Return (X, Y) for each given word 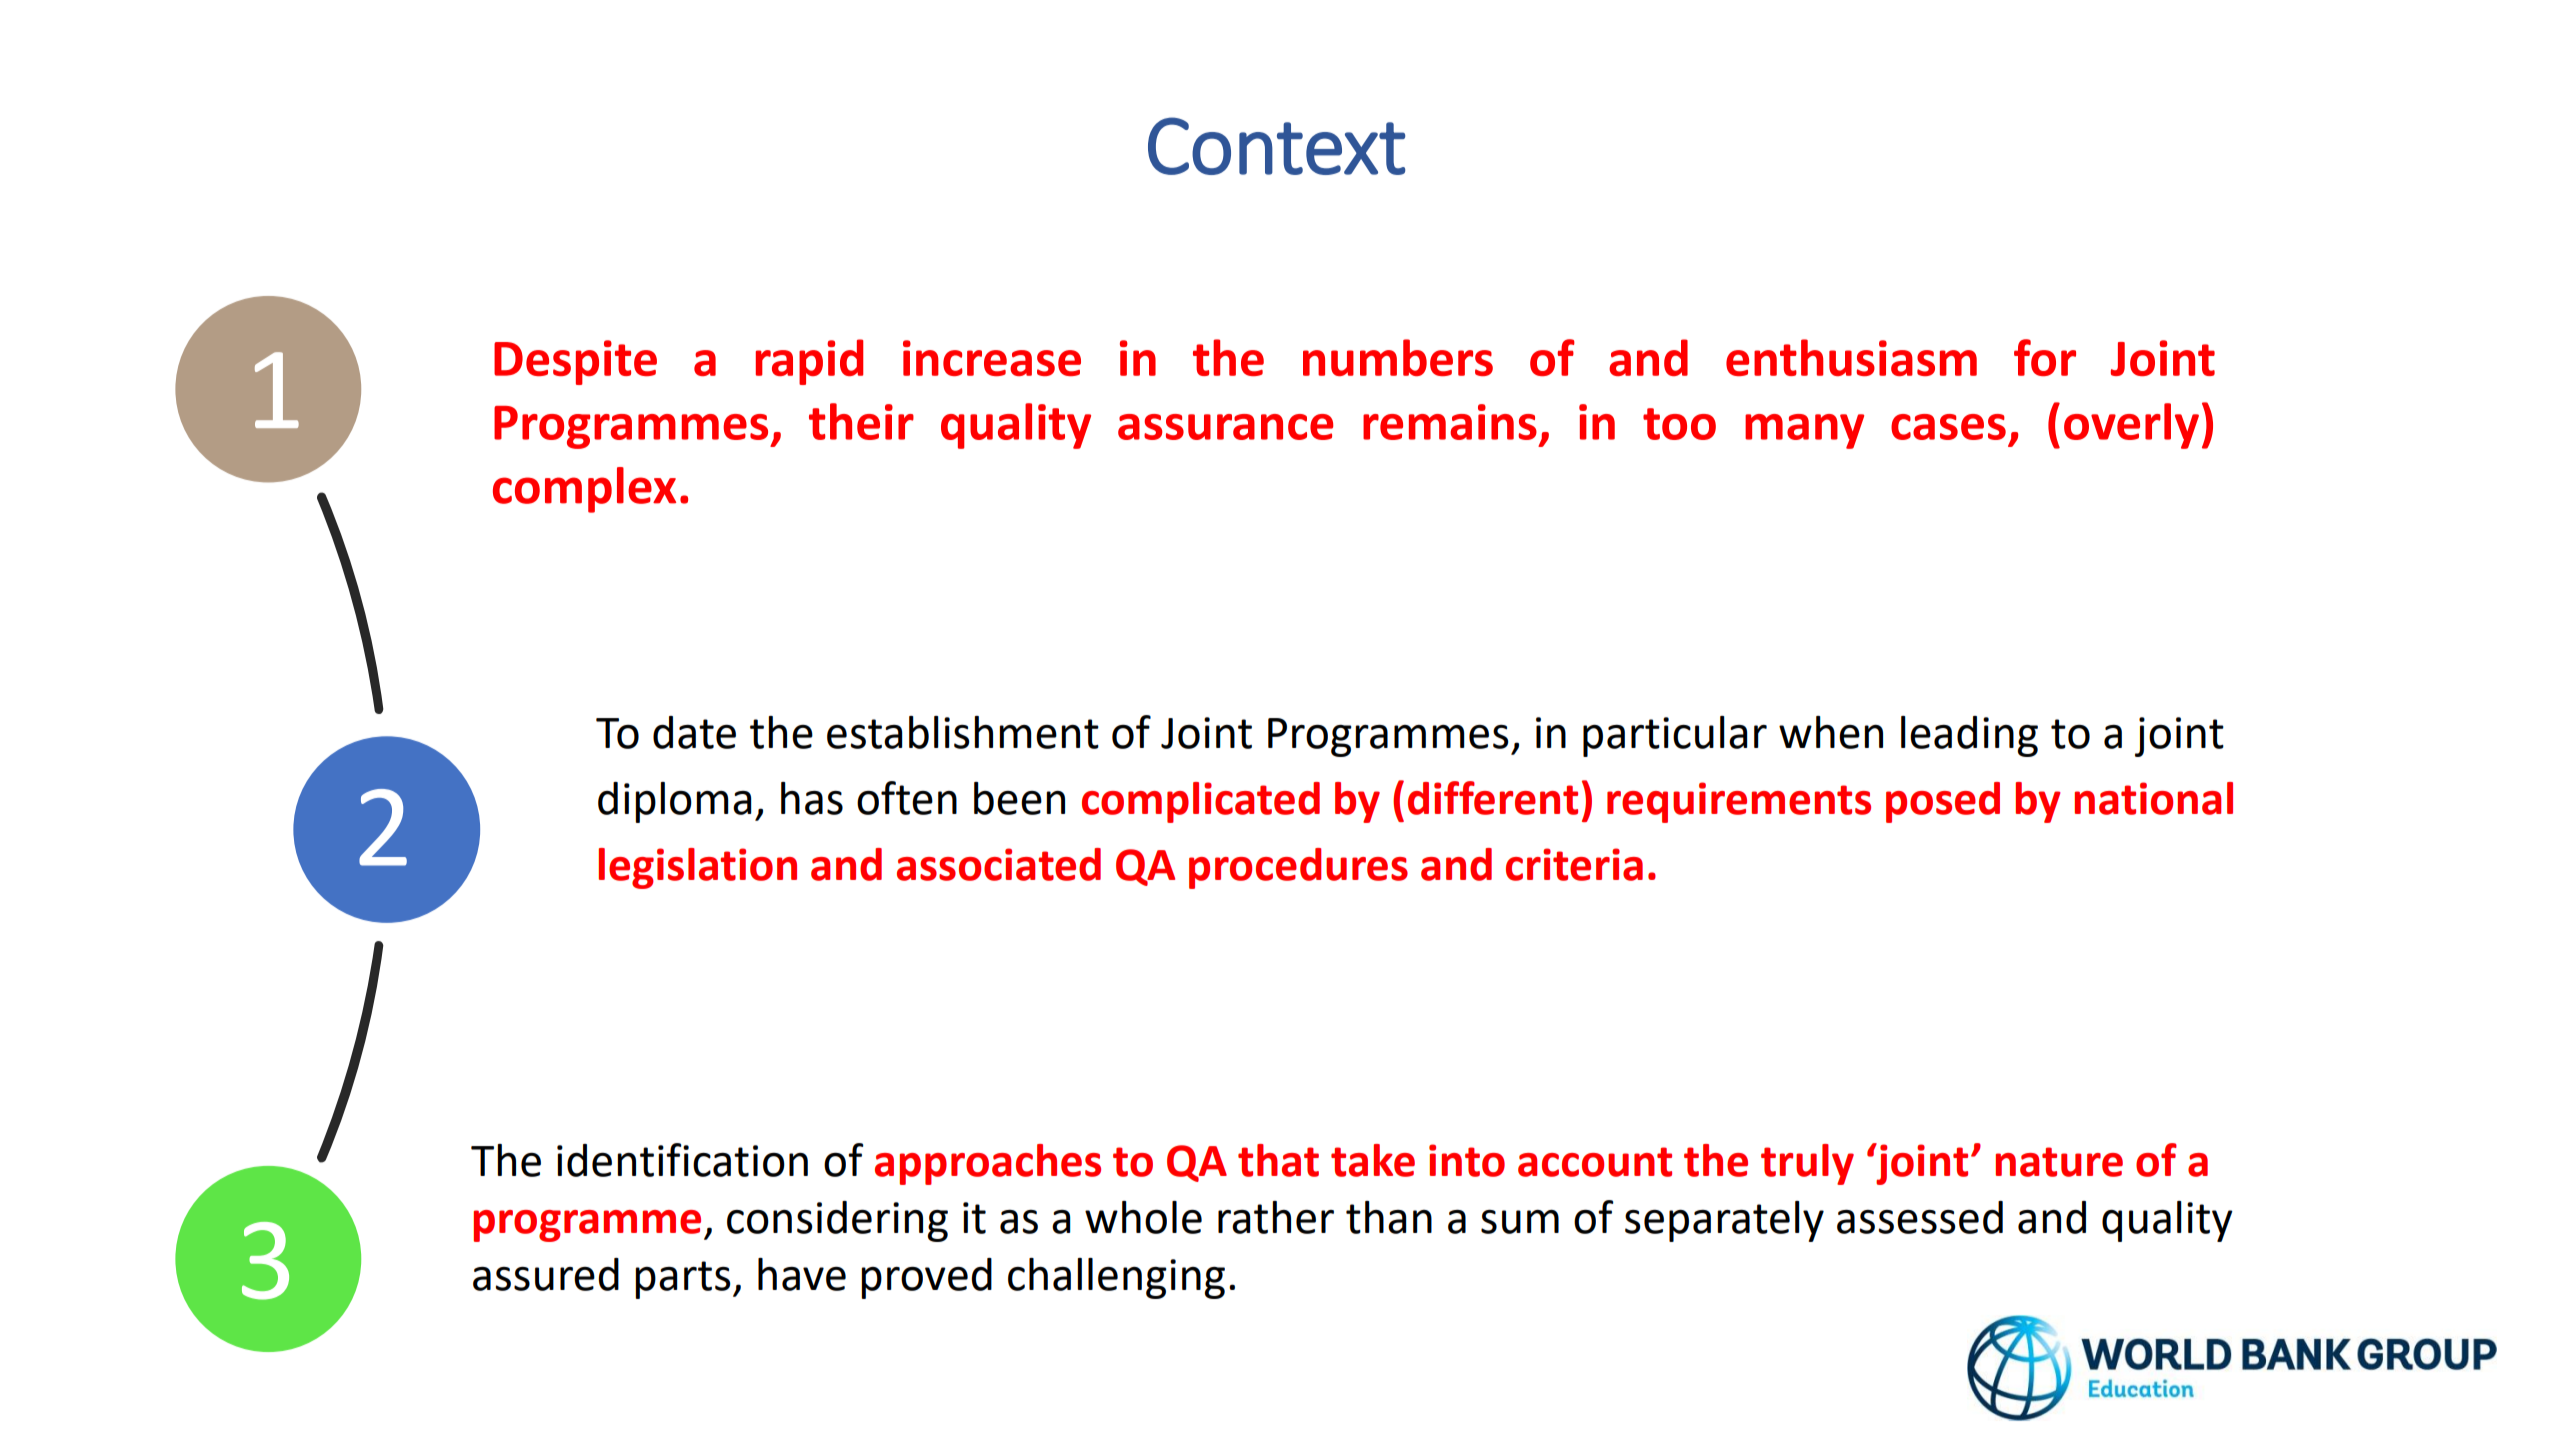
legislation (698, 868)
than (1389, 1217)
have (802, 1274)
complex (584, 490)
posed (1943, 802)
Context (1276, 146)
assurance (1225, 427)
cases (1948, 427)
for (2045, 357)
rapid (810, 362)
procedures (1298, 868)
